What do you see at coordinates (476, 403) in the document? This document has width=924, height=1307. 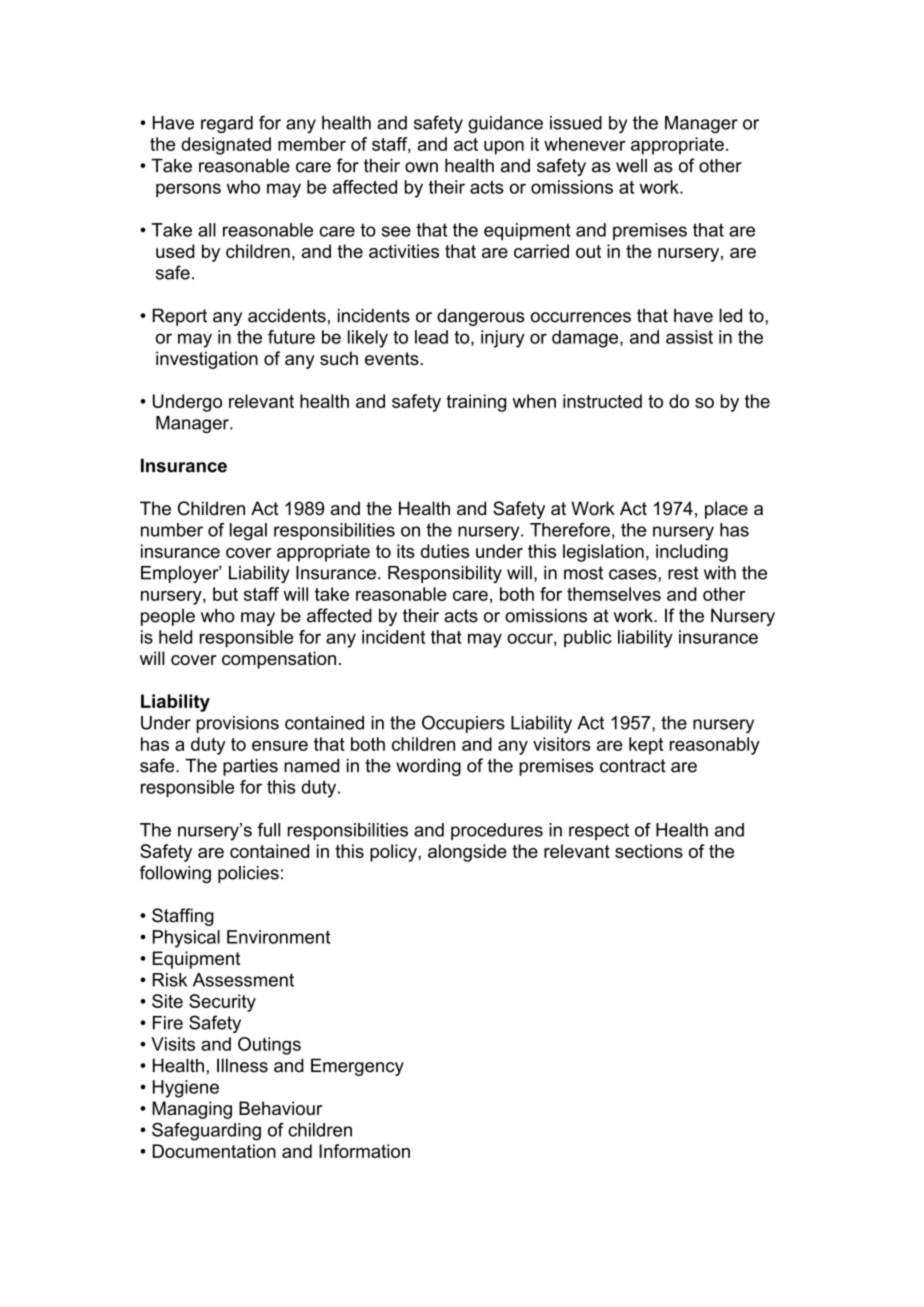 I see `training` at bounding box center [476, 403].
